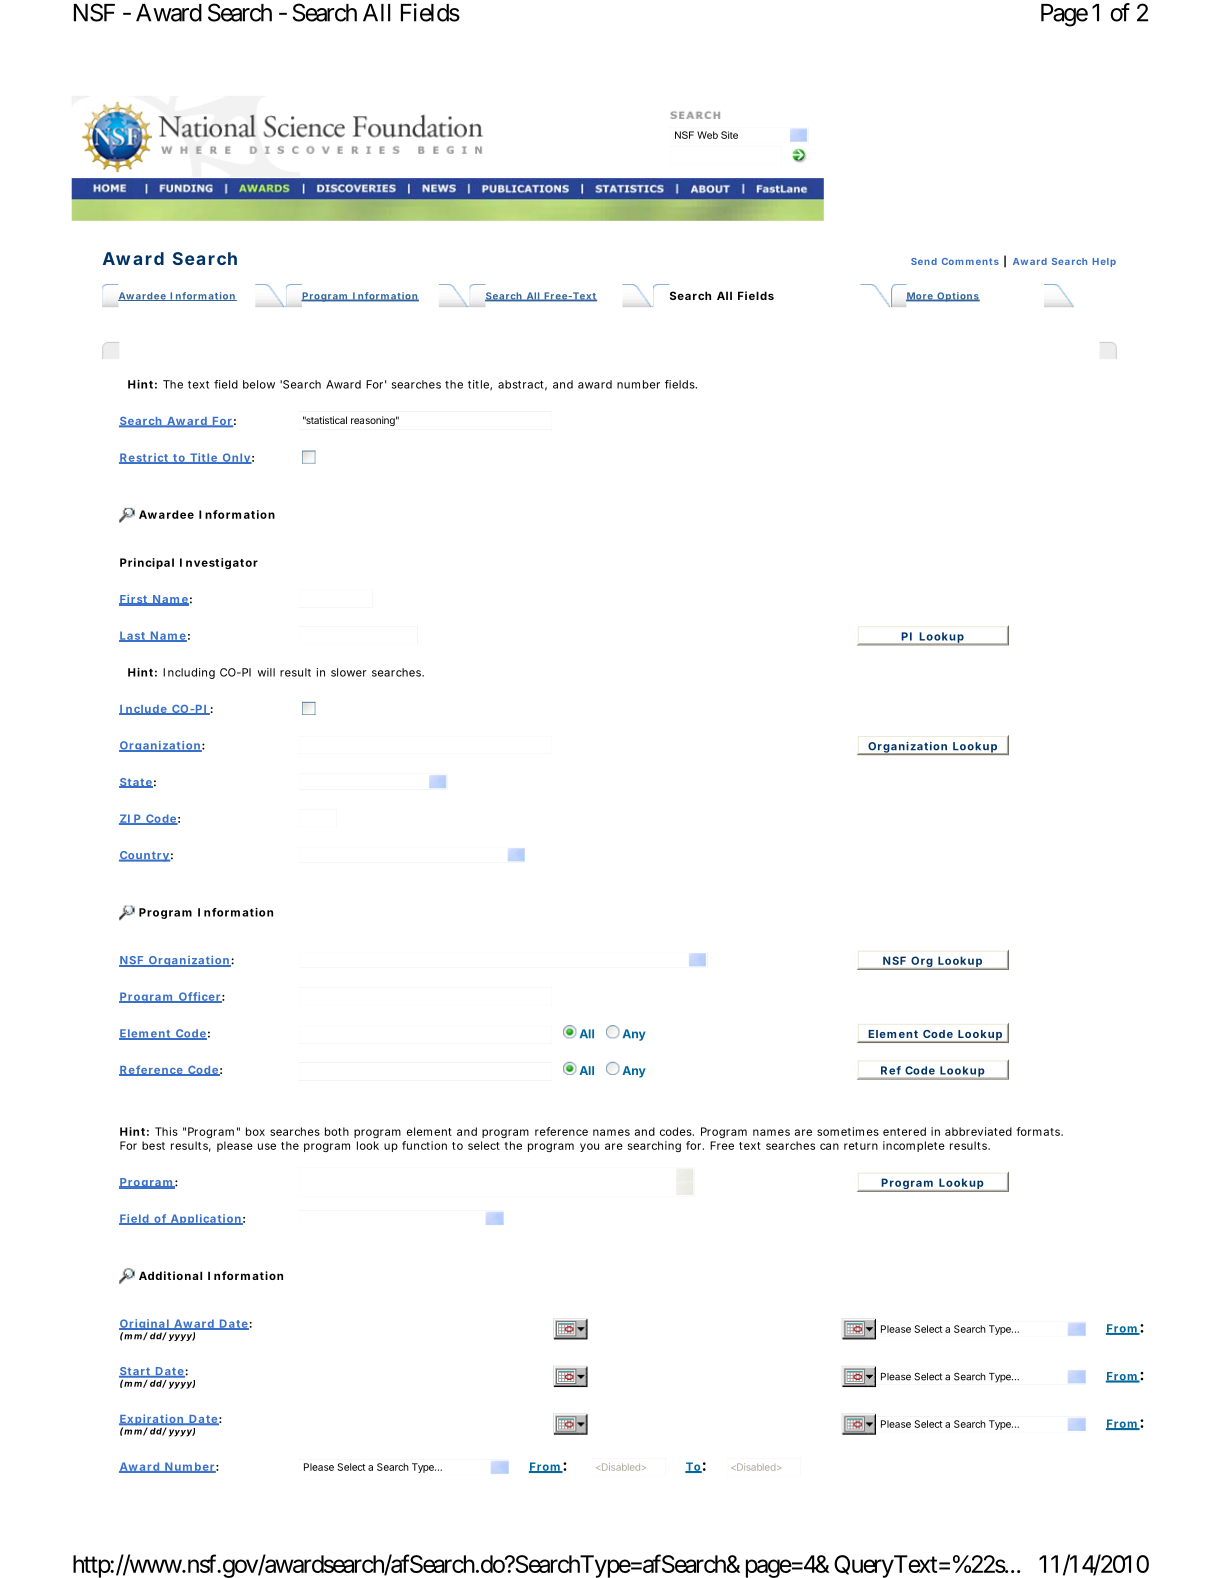  What do you see at coordinates (589, 1147) in the screenshot?
I see `you` at bounding box center [589, 1147].
